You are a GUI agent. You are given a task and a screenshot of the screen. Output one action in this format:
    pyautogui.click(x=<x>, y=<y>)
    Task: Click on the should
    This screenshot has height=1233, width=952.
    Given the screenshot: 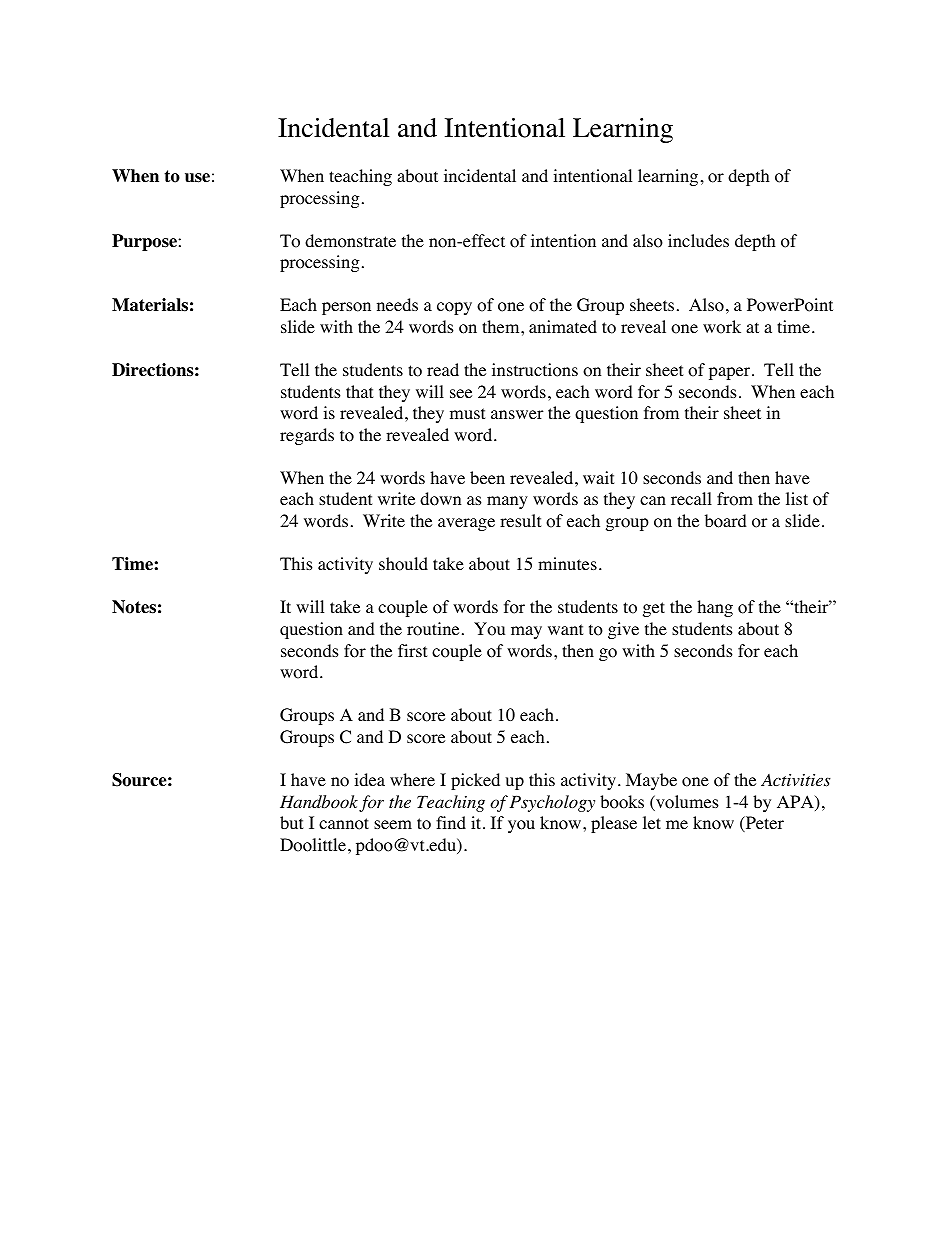 What is the action you would take?
    pyautogui.click(x=403, y=564)
